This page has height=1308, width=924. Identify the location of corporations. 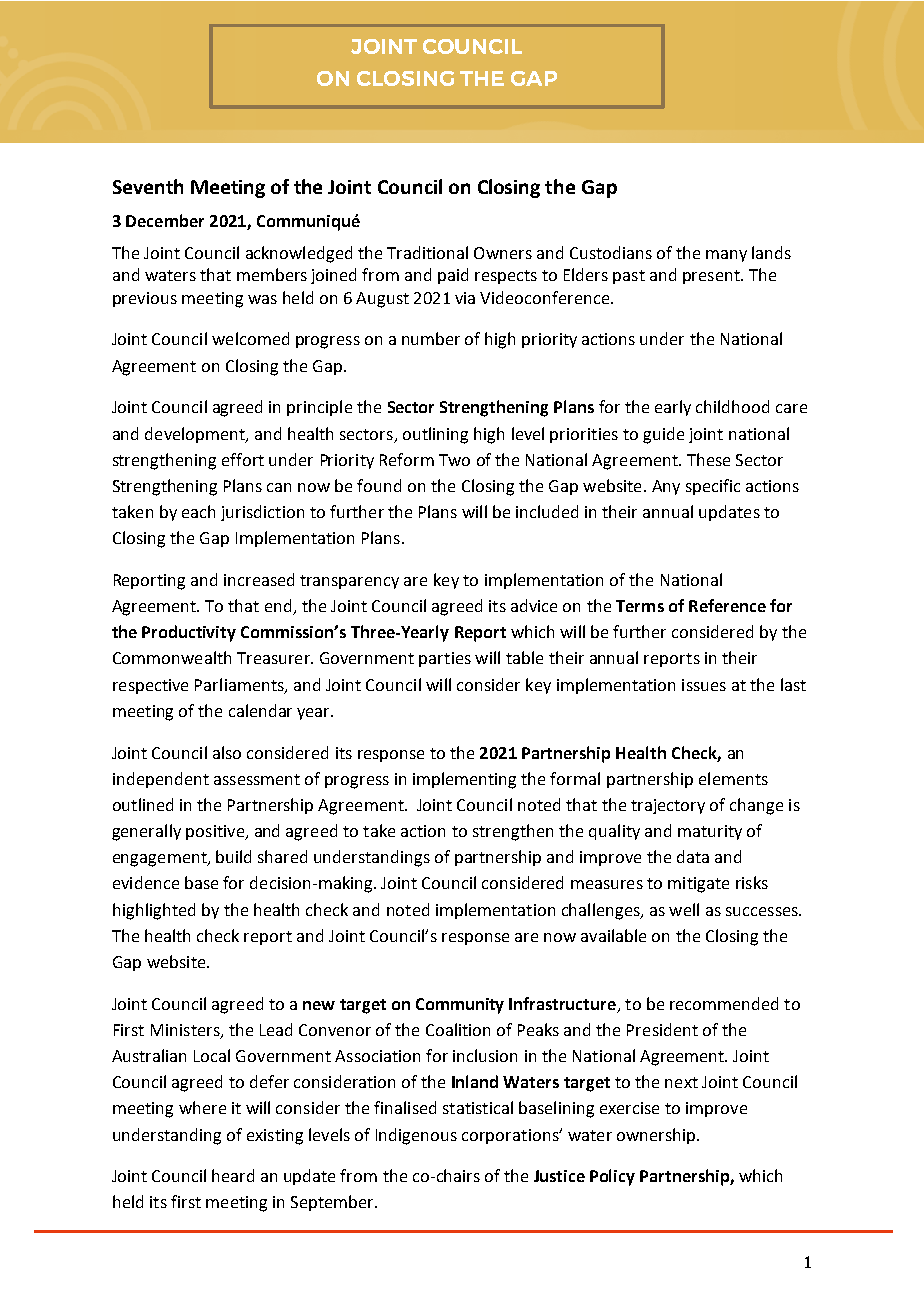
(511, 1136).
